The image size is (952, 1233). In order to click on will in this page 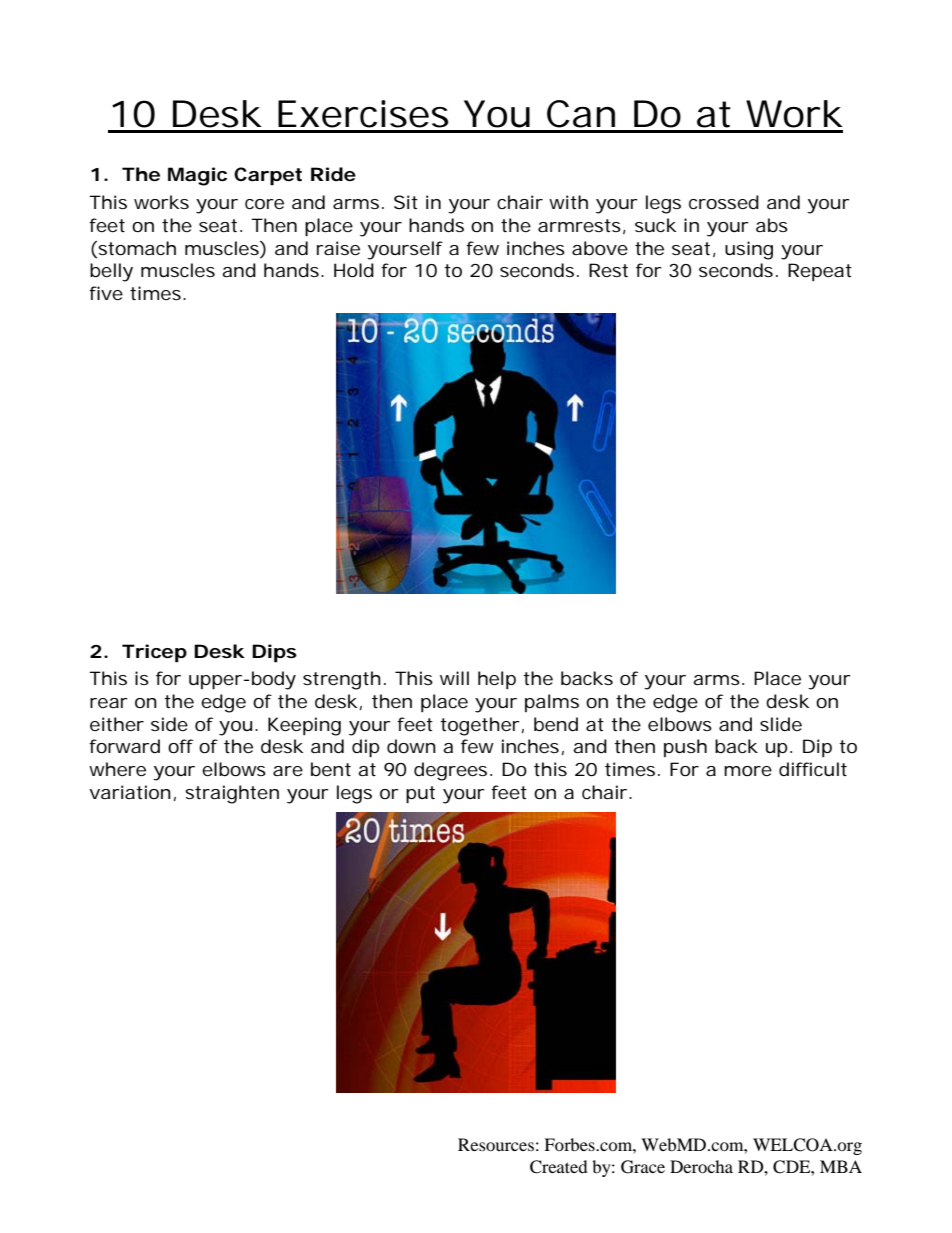, I will do `click(454, 678)`.
